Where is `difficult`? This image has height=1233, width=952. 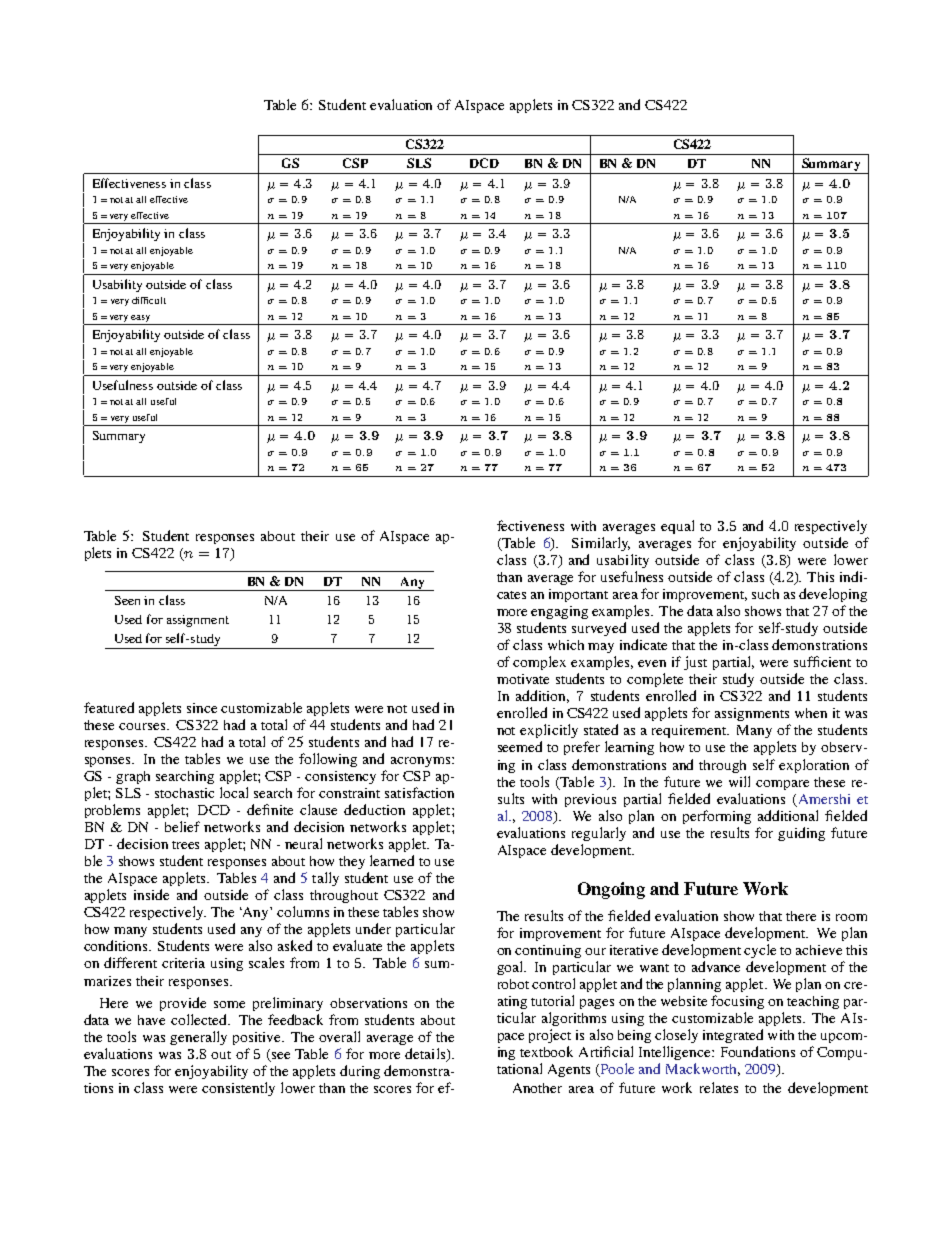 difficult is located at coordinates (149, 300).
